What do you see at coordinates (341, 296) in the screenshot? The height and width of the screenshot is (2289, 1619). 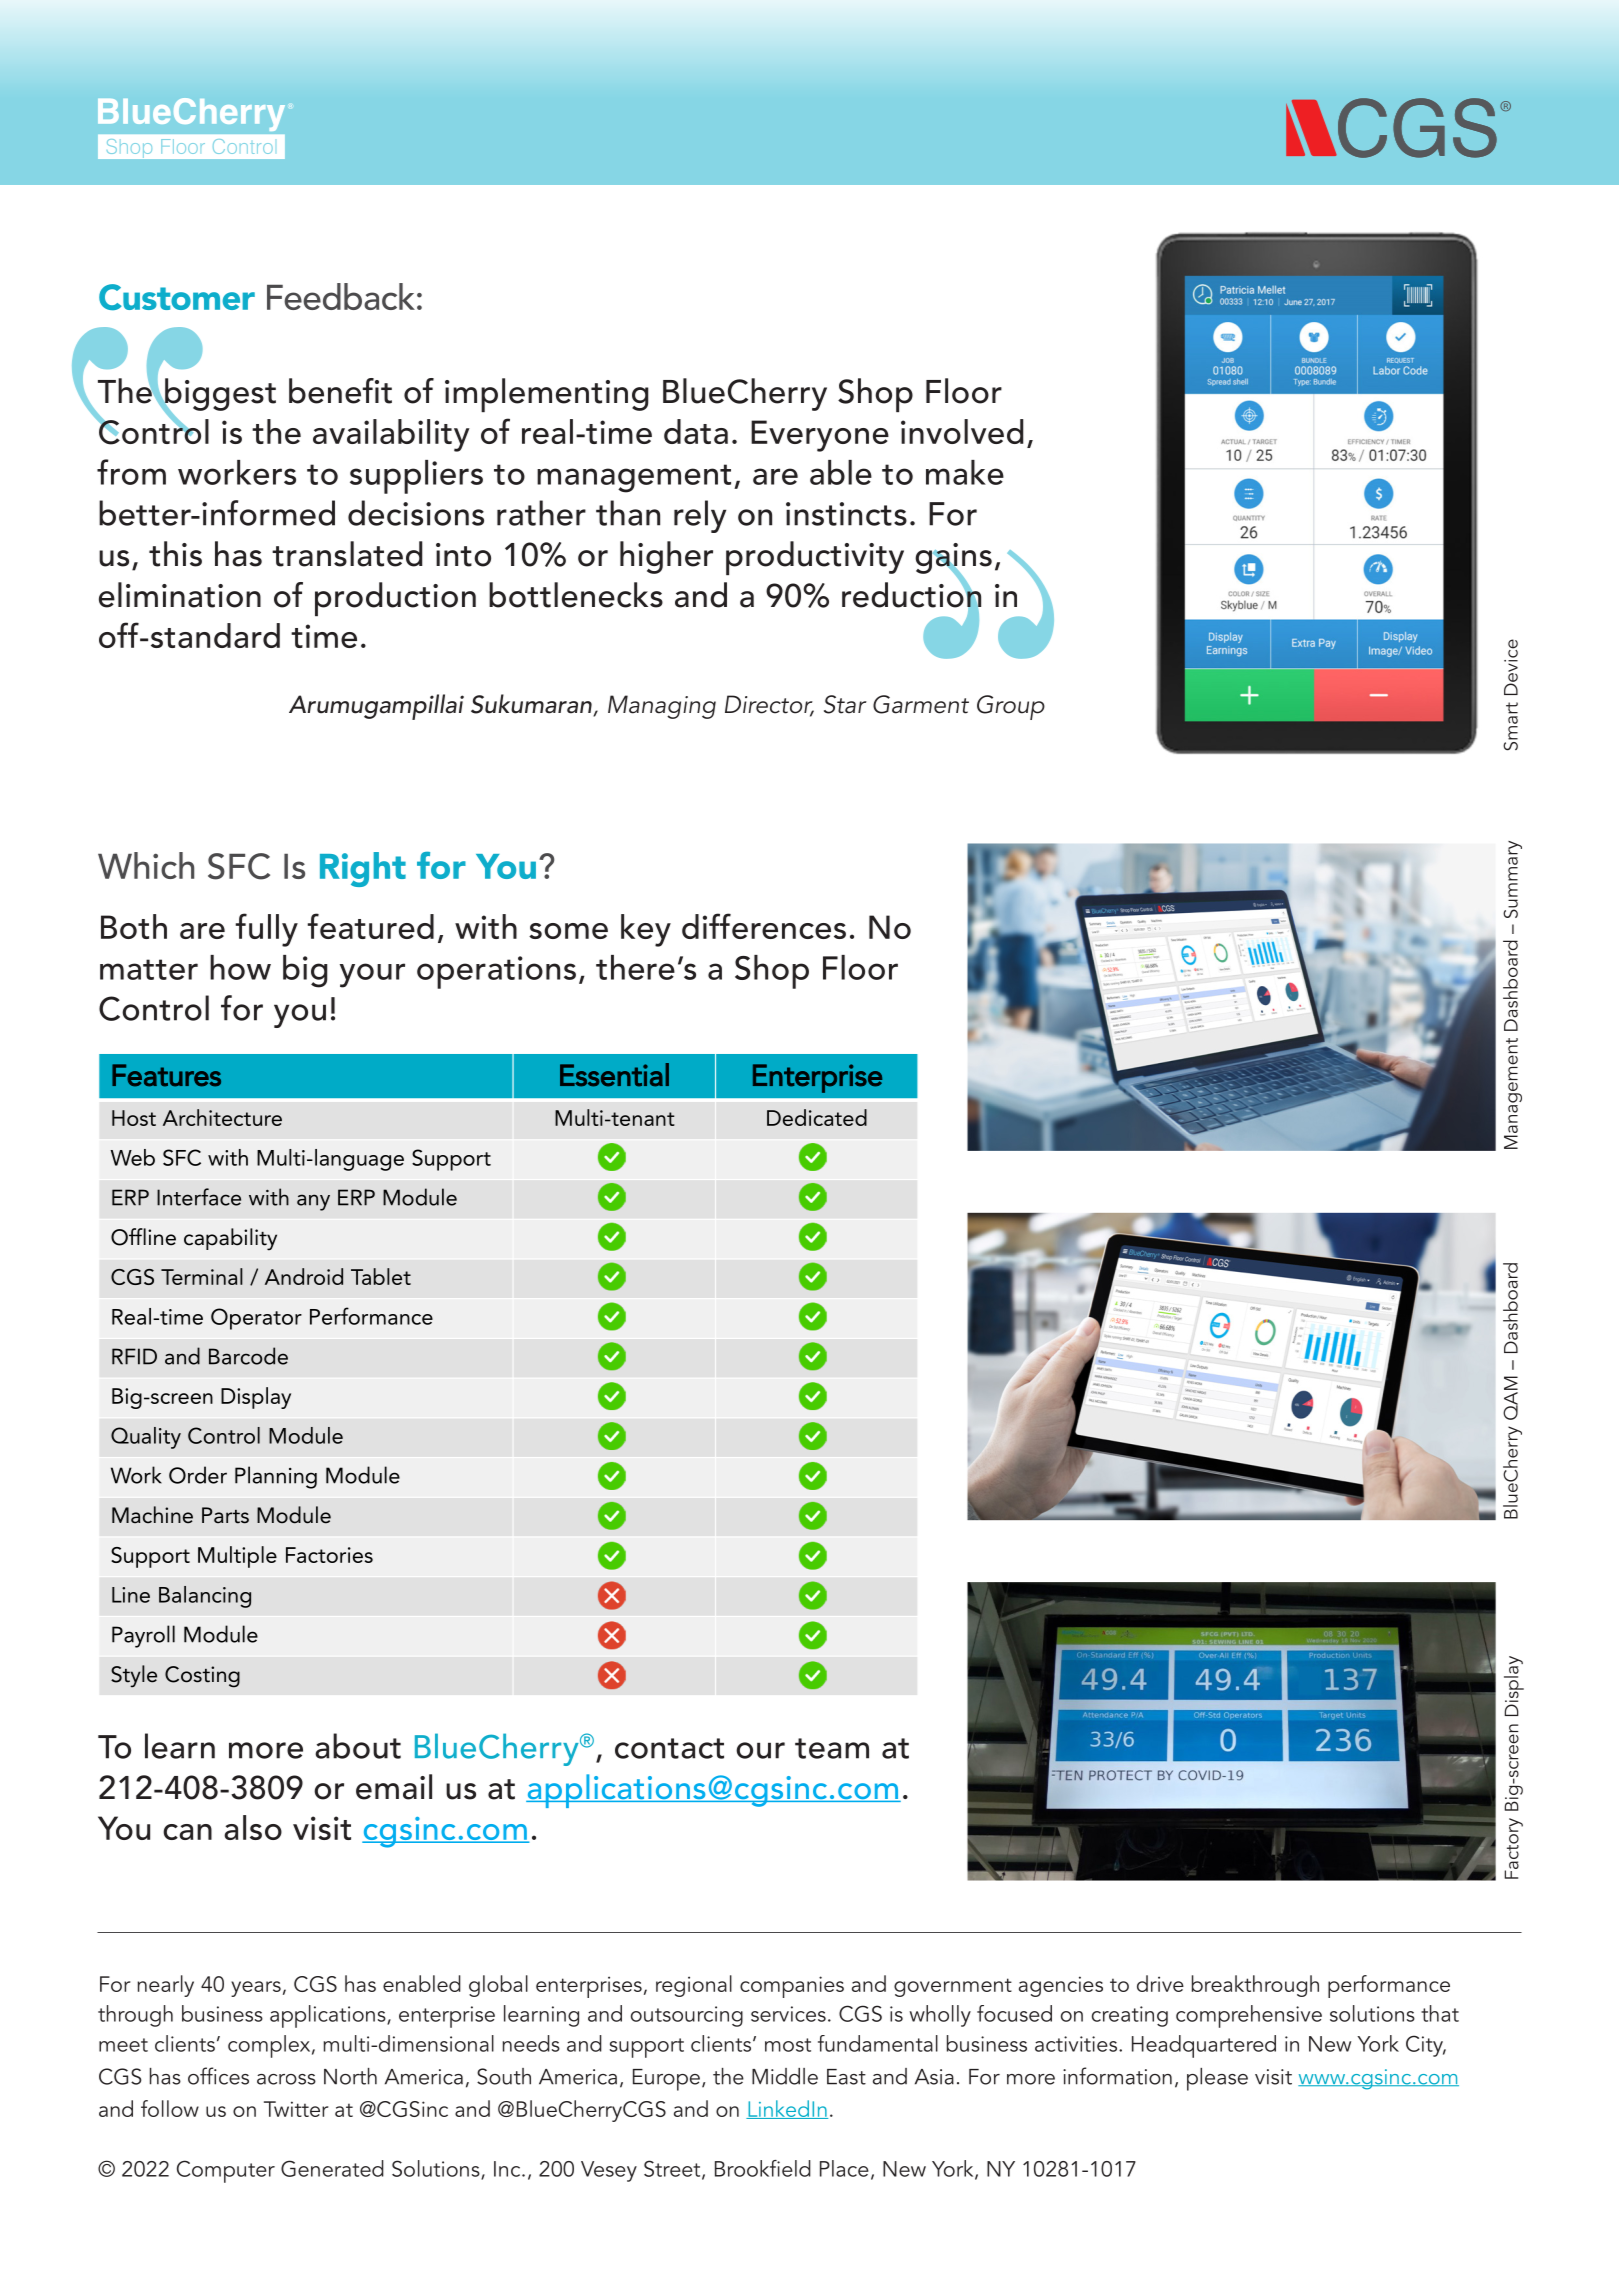 I see `Feedback` at bounding box center [341, 296].
